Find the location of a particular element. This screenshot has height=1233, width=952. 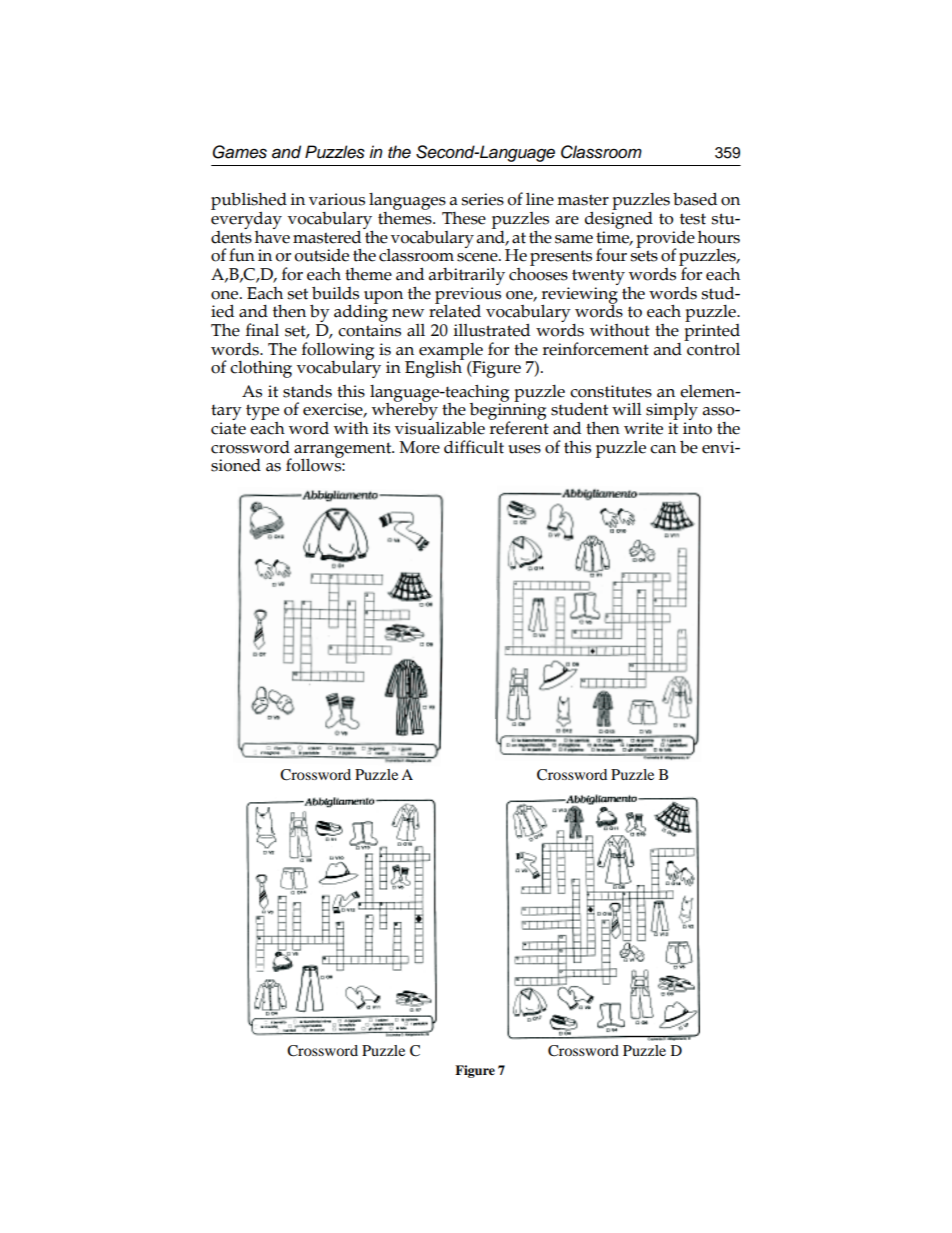

Games is located at coordinates (240, 152).
